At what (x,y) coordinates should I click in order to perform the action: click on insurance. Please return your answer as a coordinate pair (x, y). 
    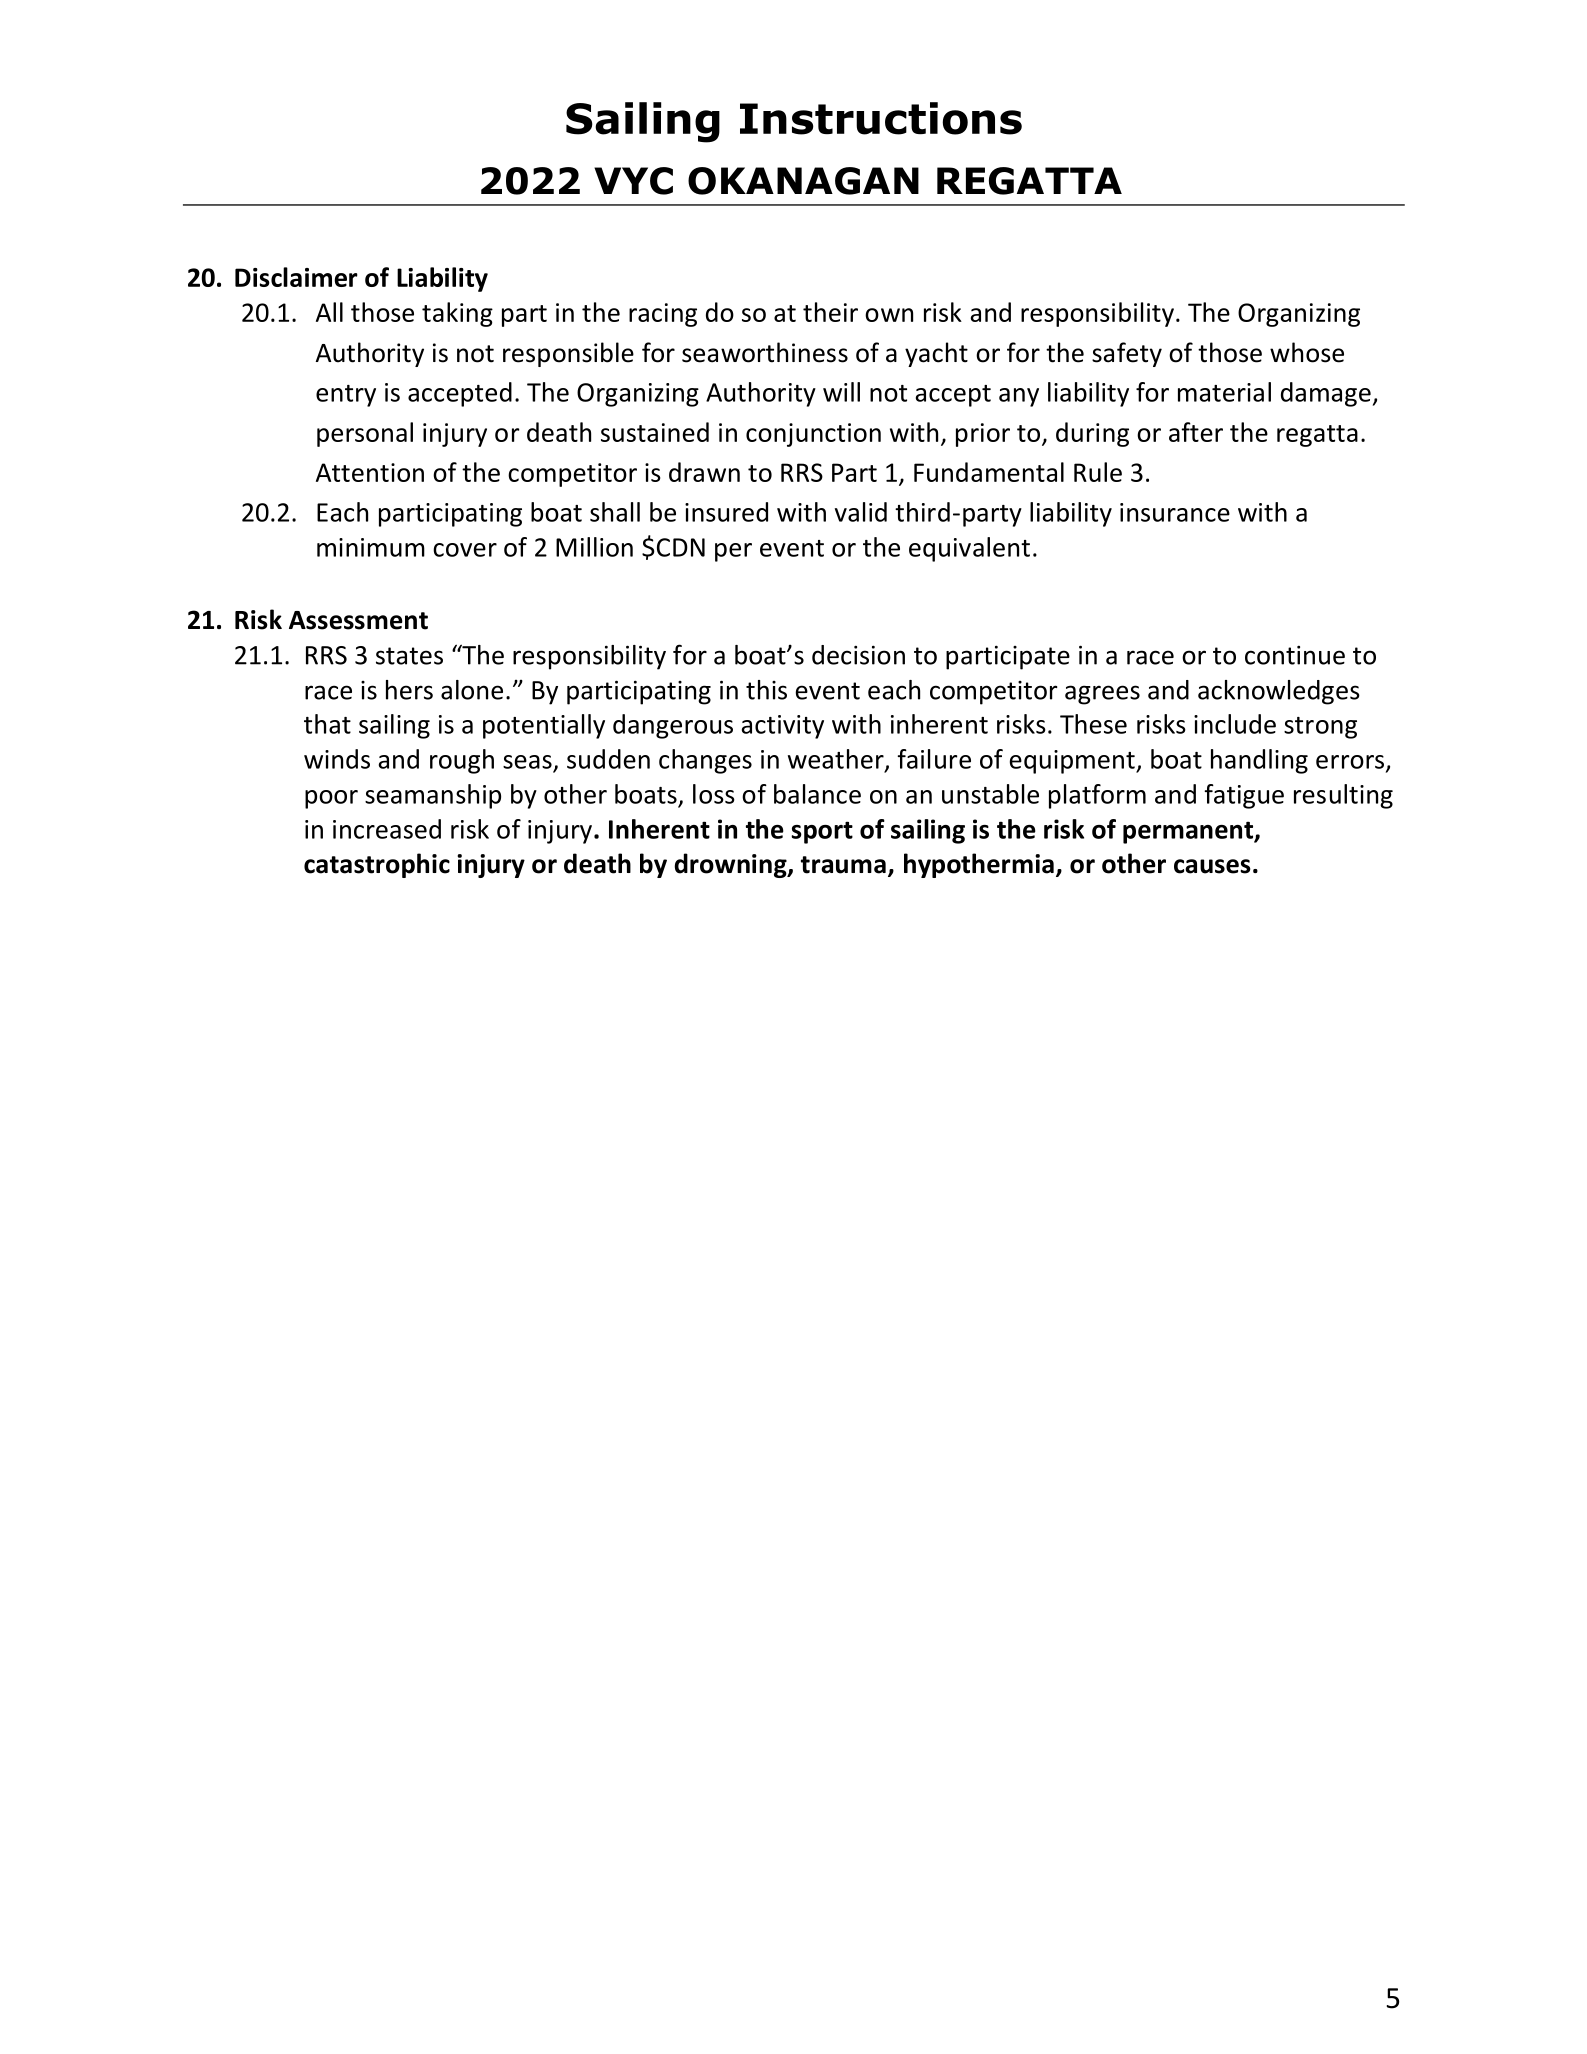
    Looking at the image, I should click on (1175, 512).
